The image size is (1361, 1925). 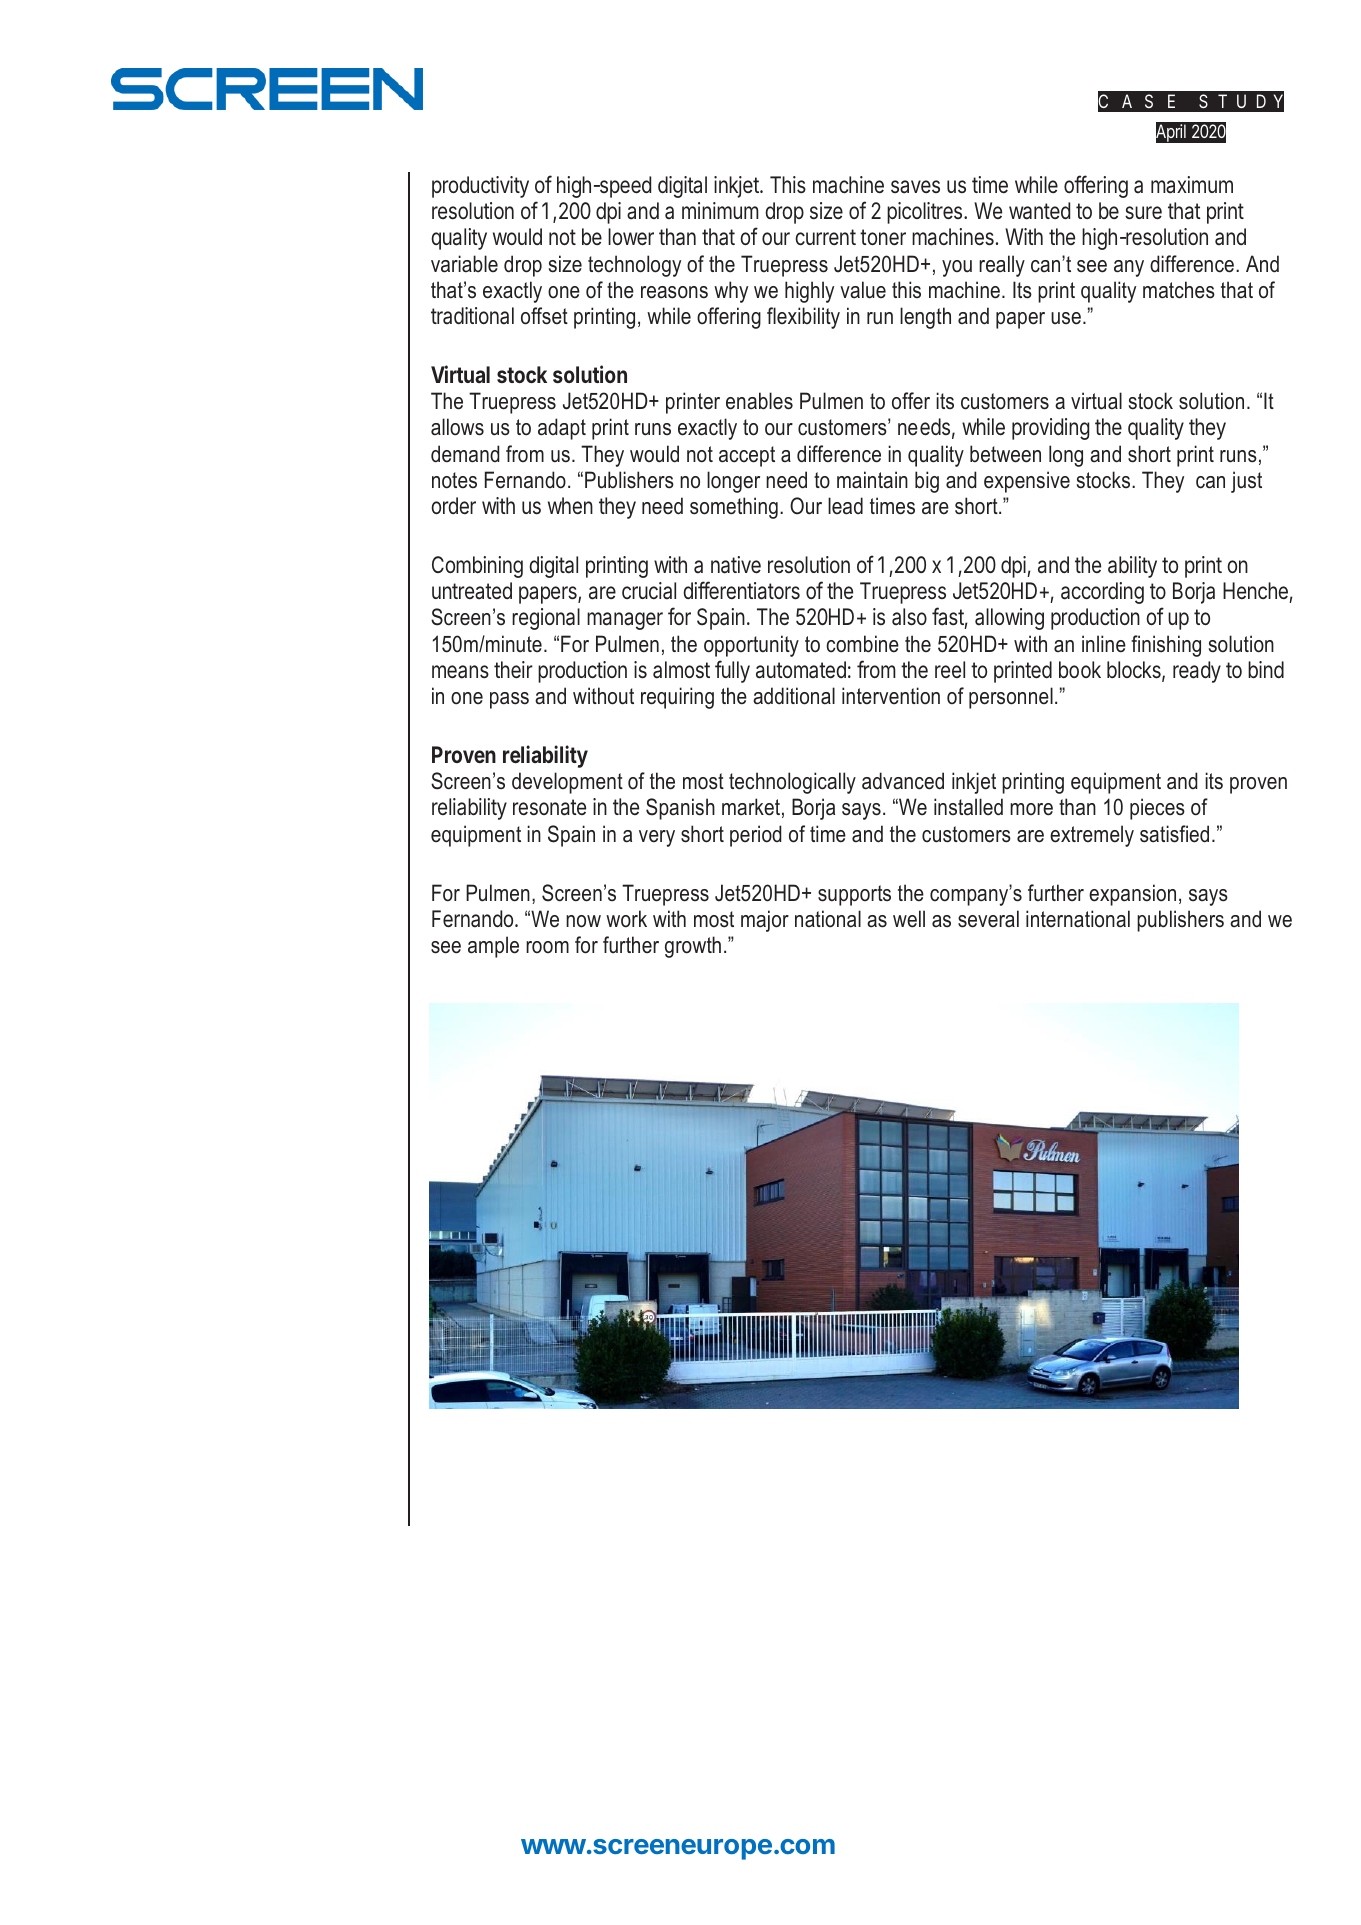 I want to click on now, so click(x=583, y=921).
